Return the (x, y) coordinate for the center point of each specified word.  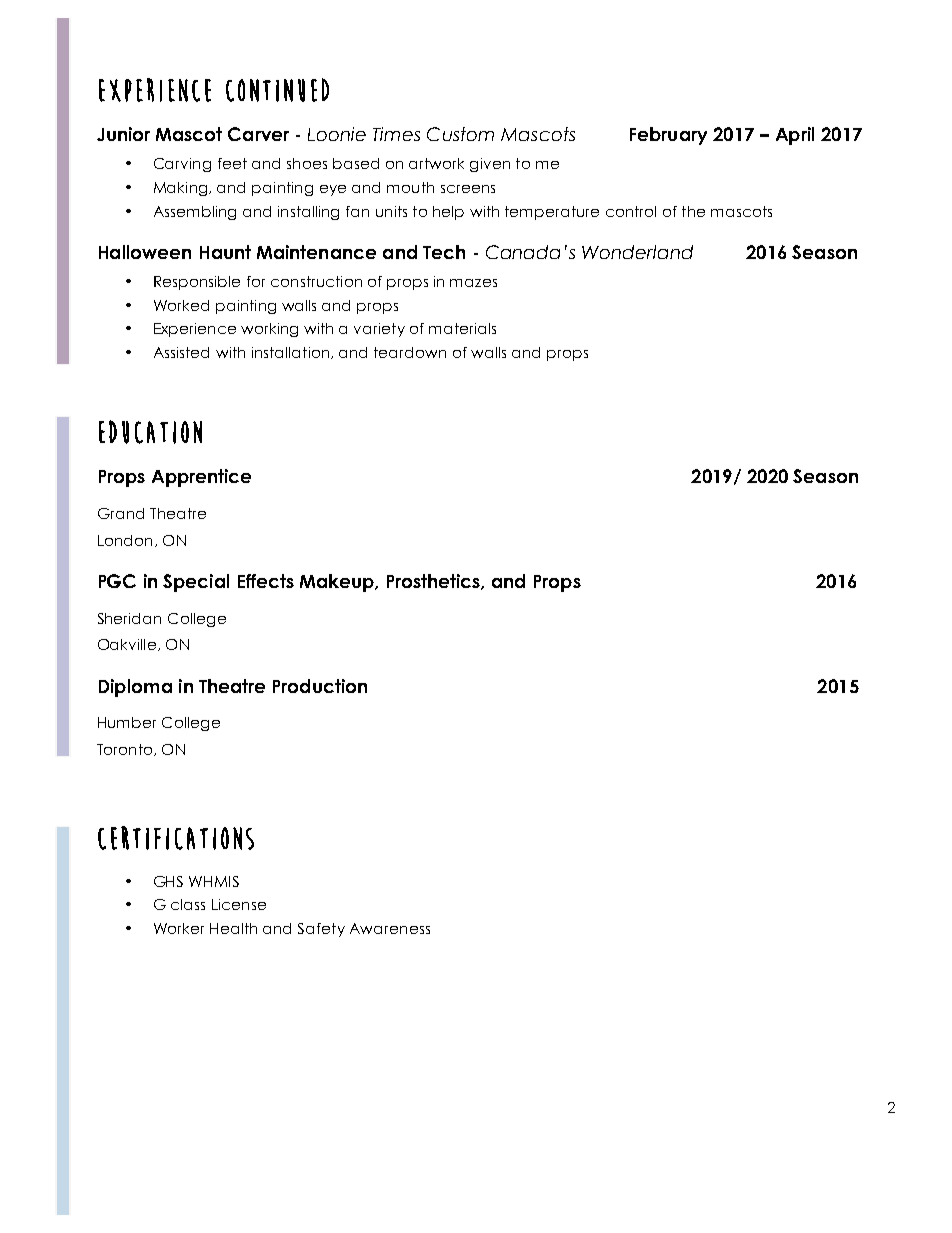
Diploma (135, 688)
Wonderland (637, 252)
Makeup (338, 583)
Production (320, 686)
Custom (460, 134)
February (668, 136)
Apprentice (201, 478)
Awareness (390, 928)
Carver (258, 134)
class (188, 904)
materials (462, 328)
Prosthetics (434, 582)
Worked (181, 305)
